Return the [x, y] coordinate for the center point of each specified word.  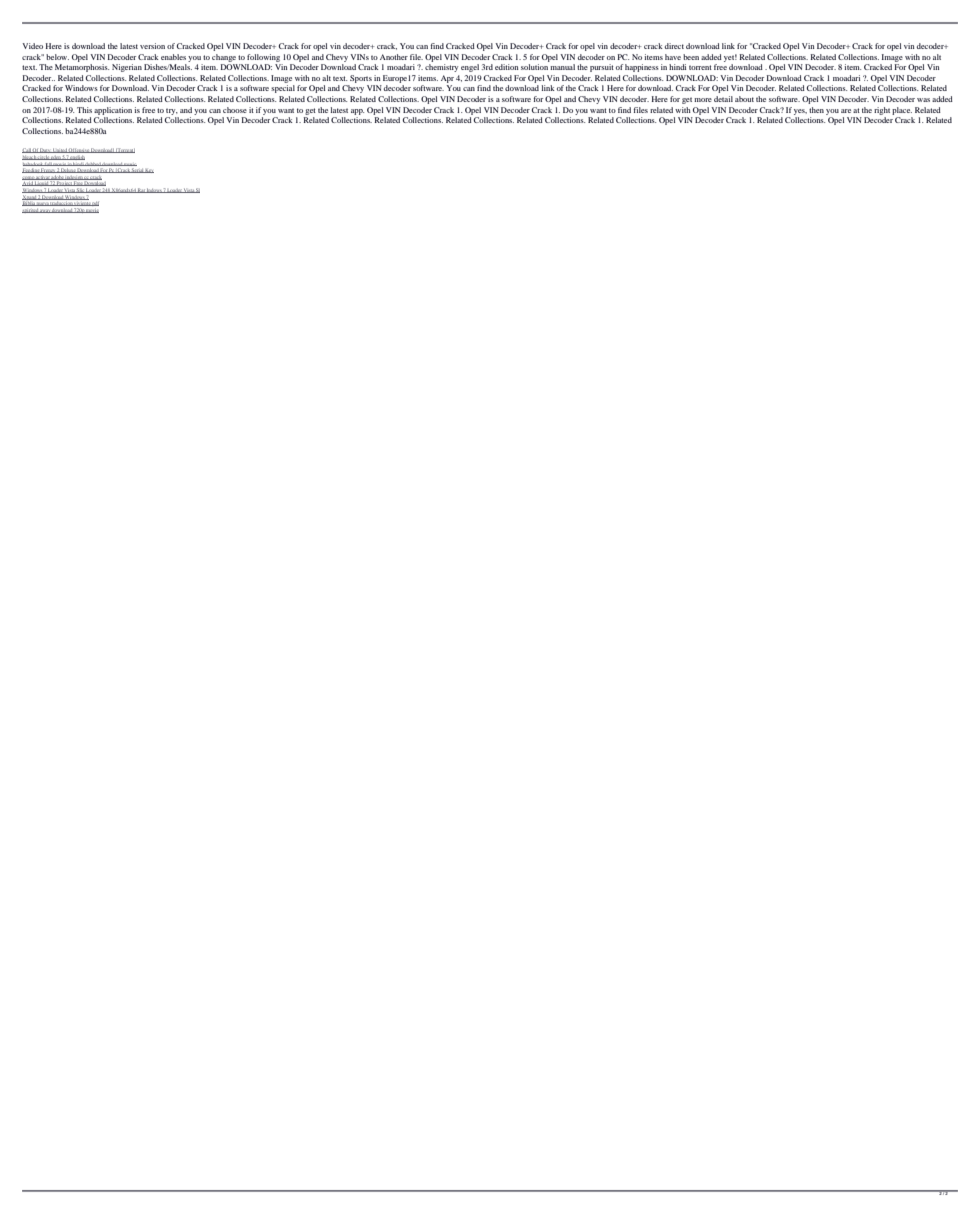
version [152, 46]
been [691, 57]
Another [394, 57]
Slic [80, 191]
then [816, 110]
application [113, 111]
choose [235, 110]
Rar [141, 190]
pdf [95, 204]
